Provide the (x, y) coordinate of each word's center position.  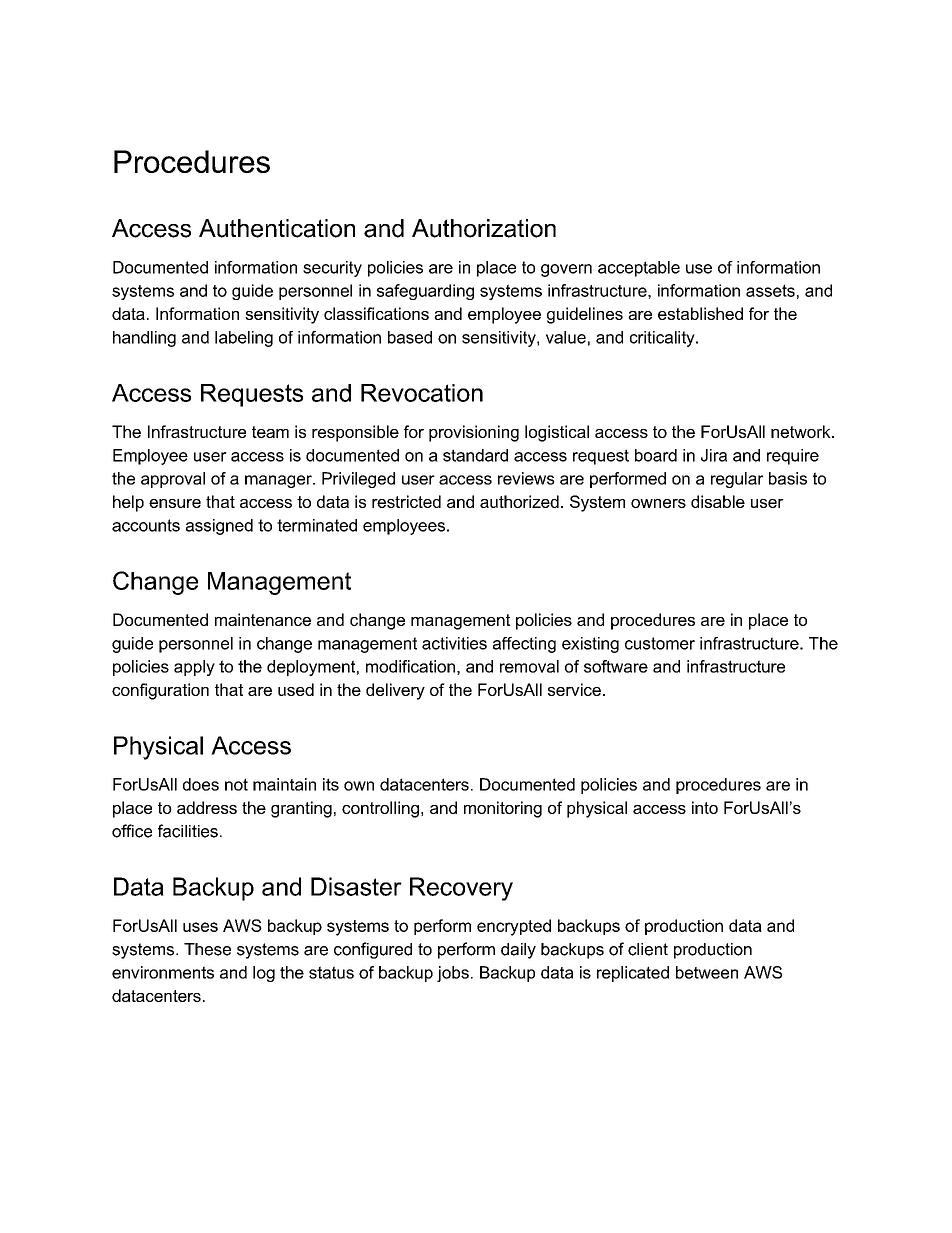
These (207, 949)
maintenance (263, 619)
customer (660, 643)
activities (454, 643)
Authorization (484, 228)
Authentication (277, 228)
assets (770, 290)
